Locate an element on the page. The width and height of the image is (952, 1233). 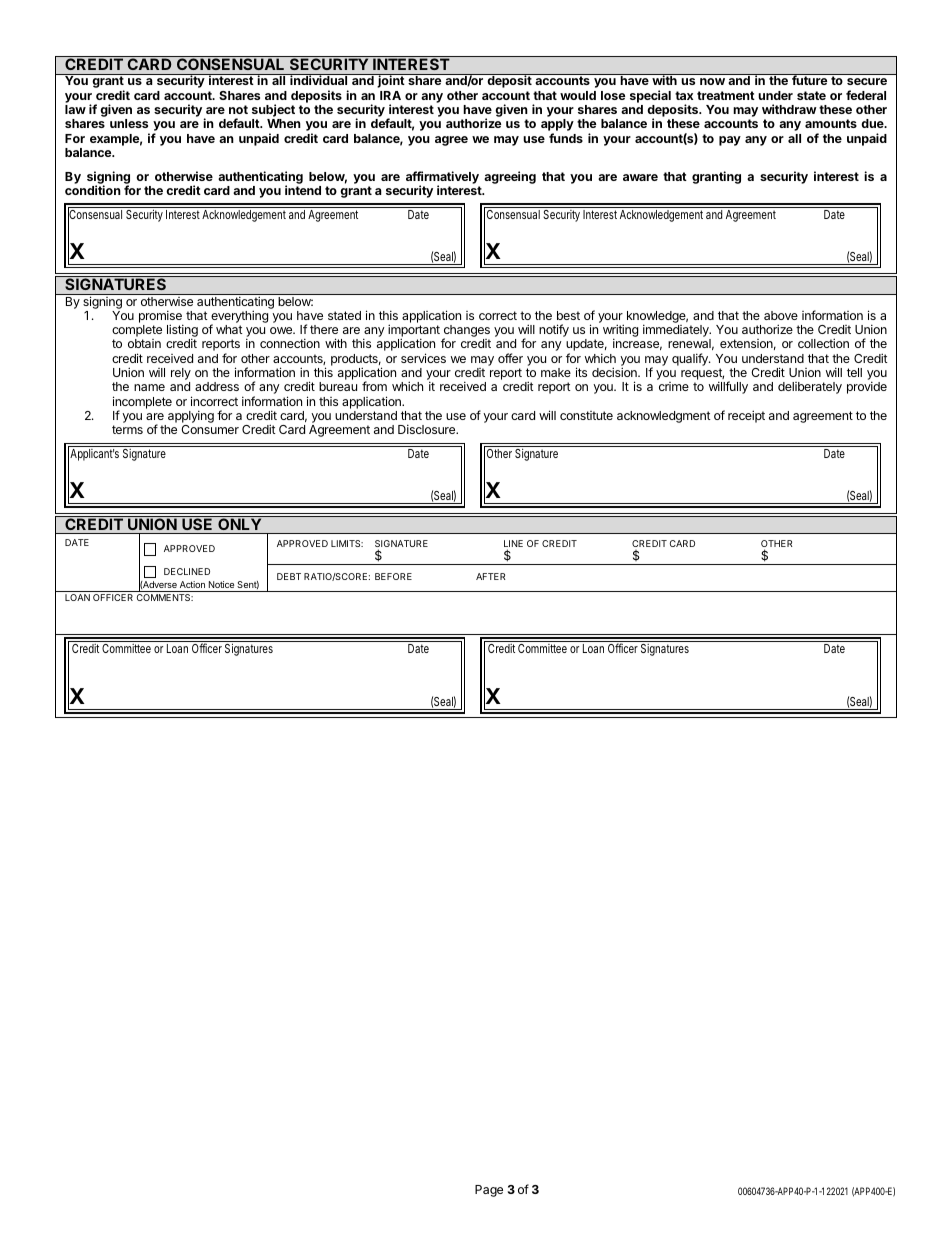
AFTER is located at coordinates (491, 576).
